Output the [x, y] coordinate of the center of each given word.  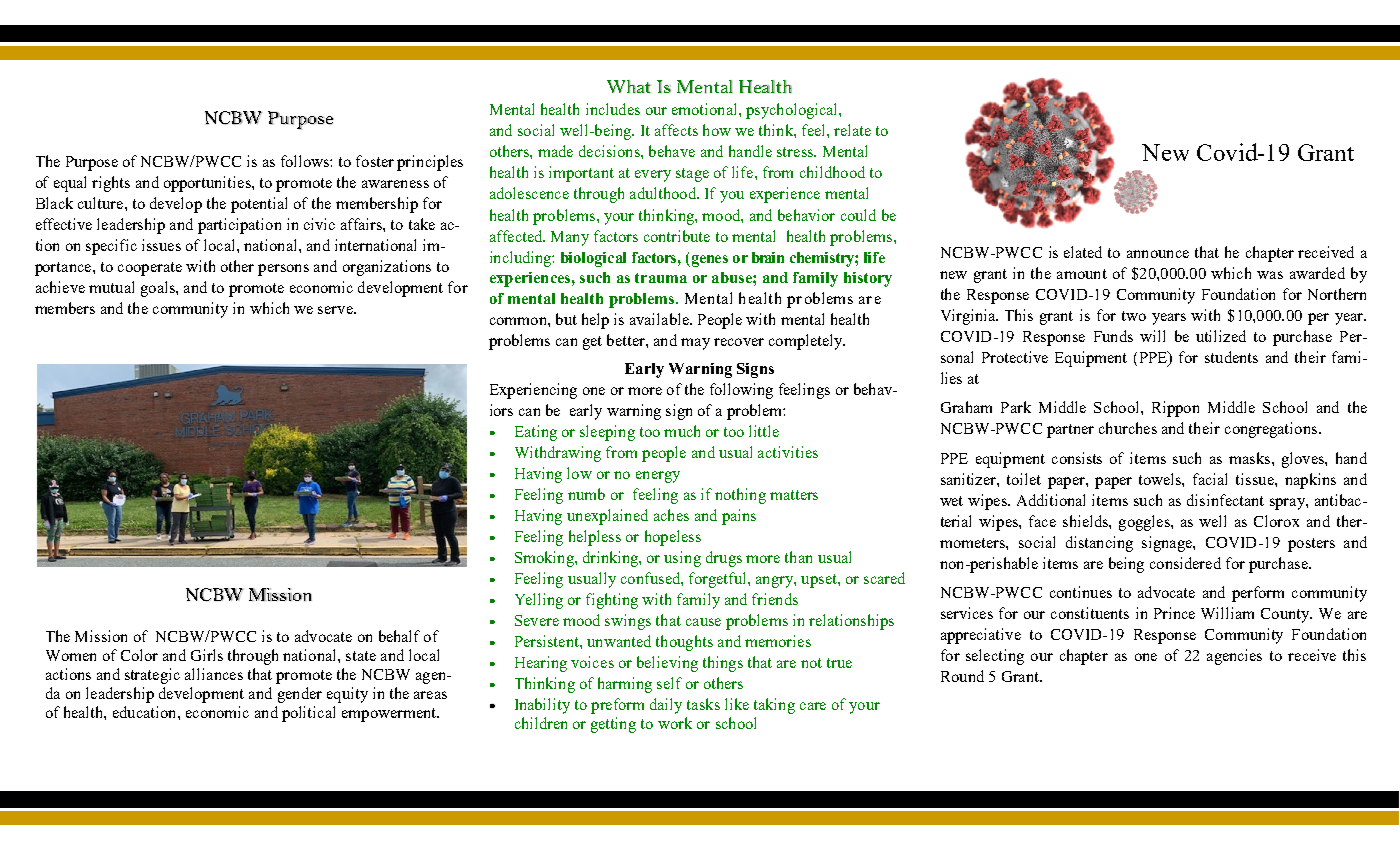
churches [1128, 428]
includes [613, 109]
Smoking [545, 559]
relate [852, 130]
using [682, 559]
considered [1185, 563]
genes [708, 261]
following [741, 391]
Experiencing [533, 391]
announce [1158, 254]
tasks [703, 704]
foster [375, 161]
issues [161, 245]
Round [962, 676]
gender [300, 695]
